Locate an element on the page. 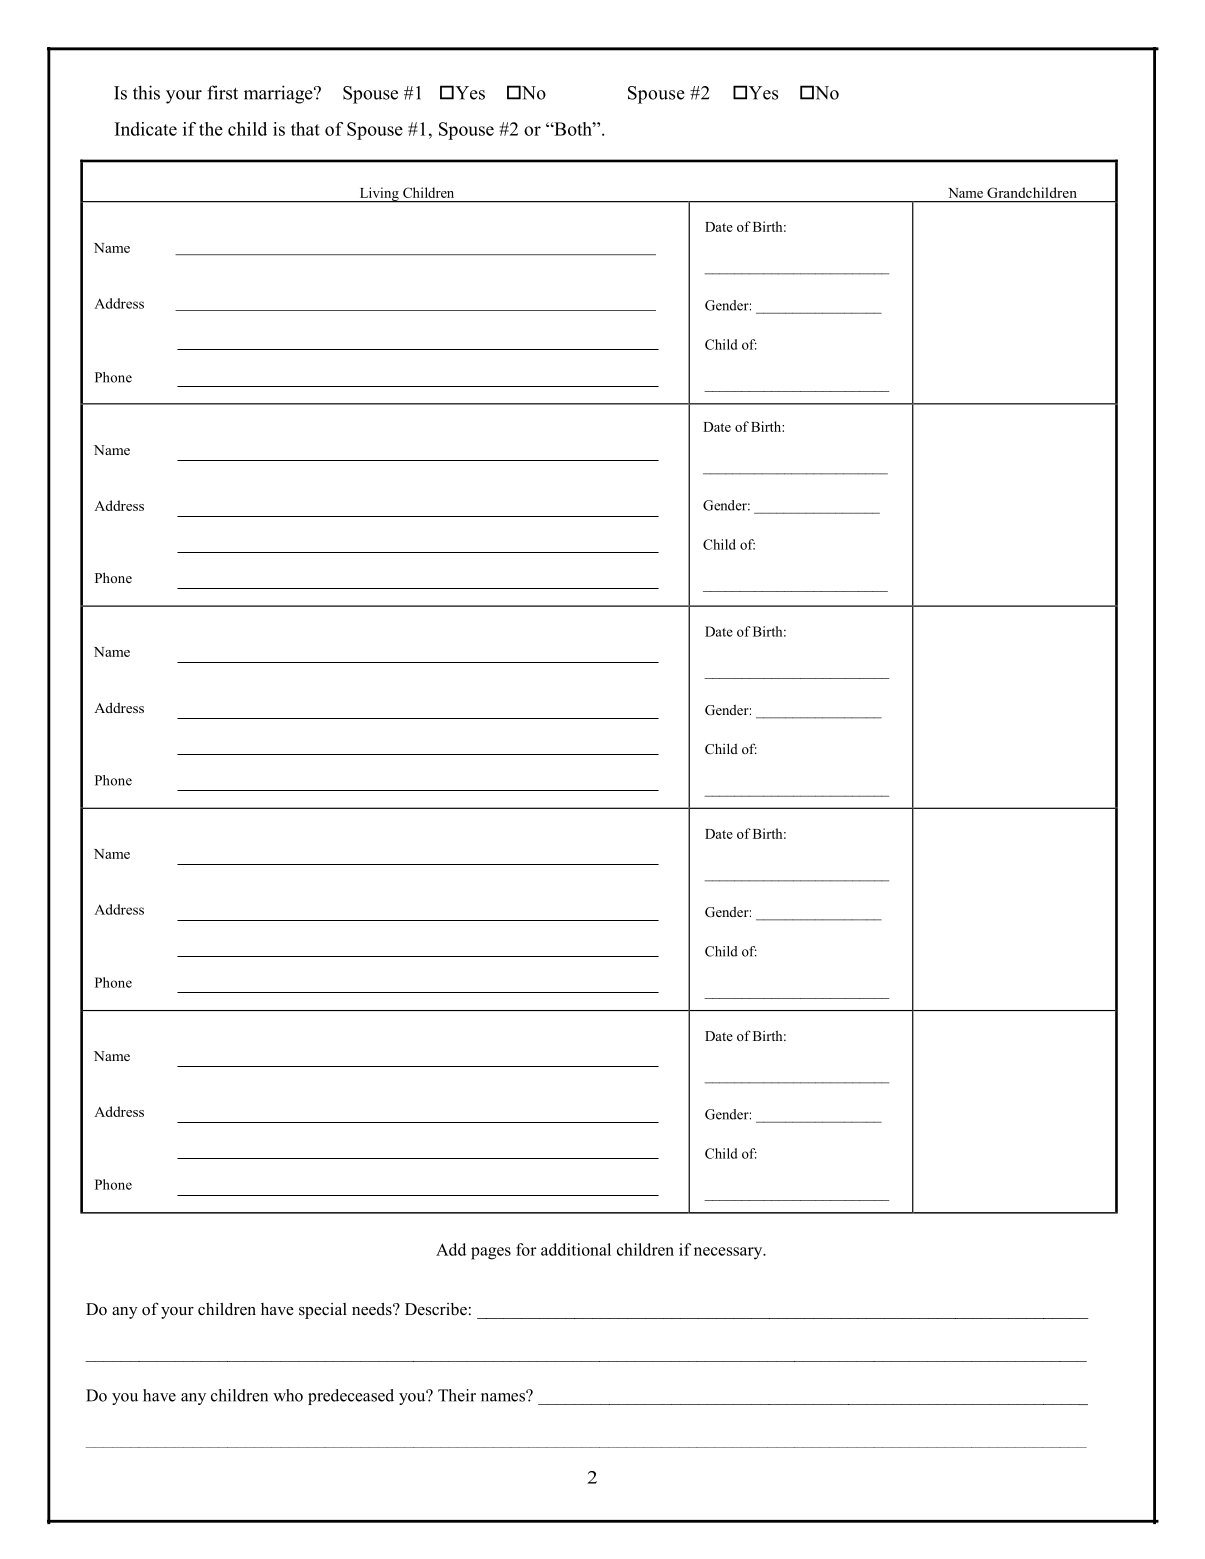 The width and height of the page is (1205, 1559). Living is located at coordinates (379, 195).
